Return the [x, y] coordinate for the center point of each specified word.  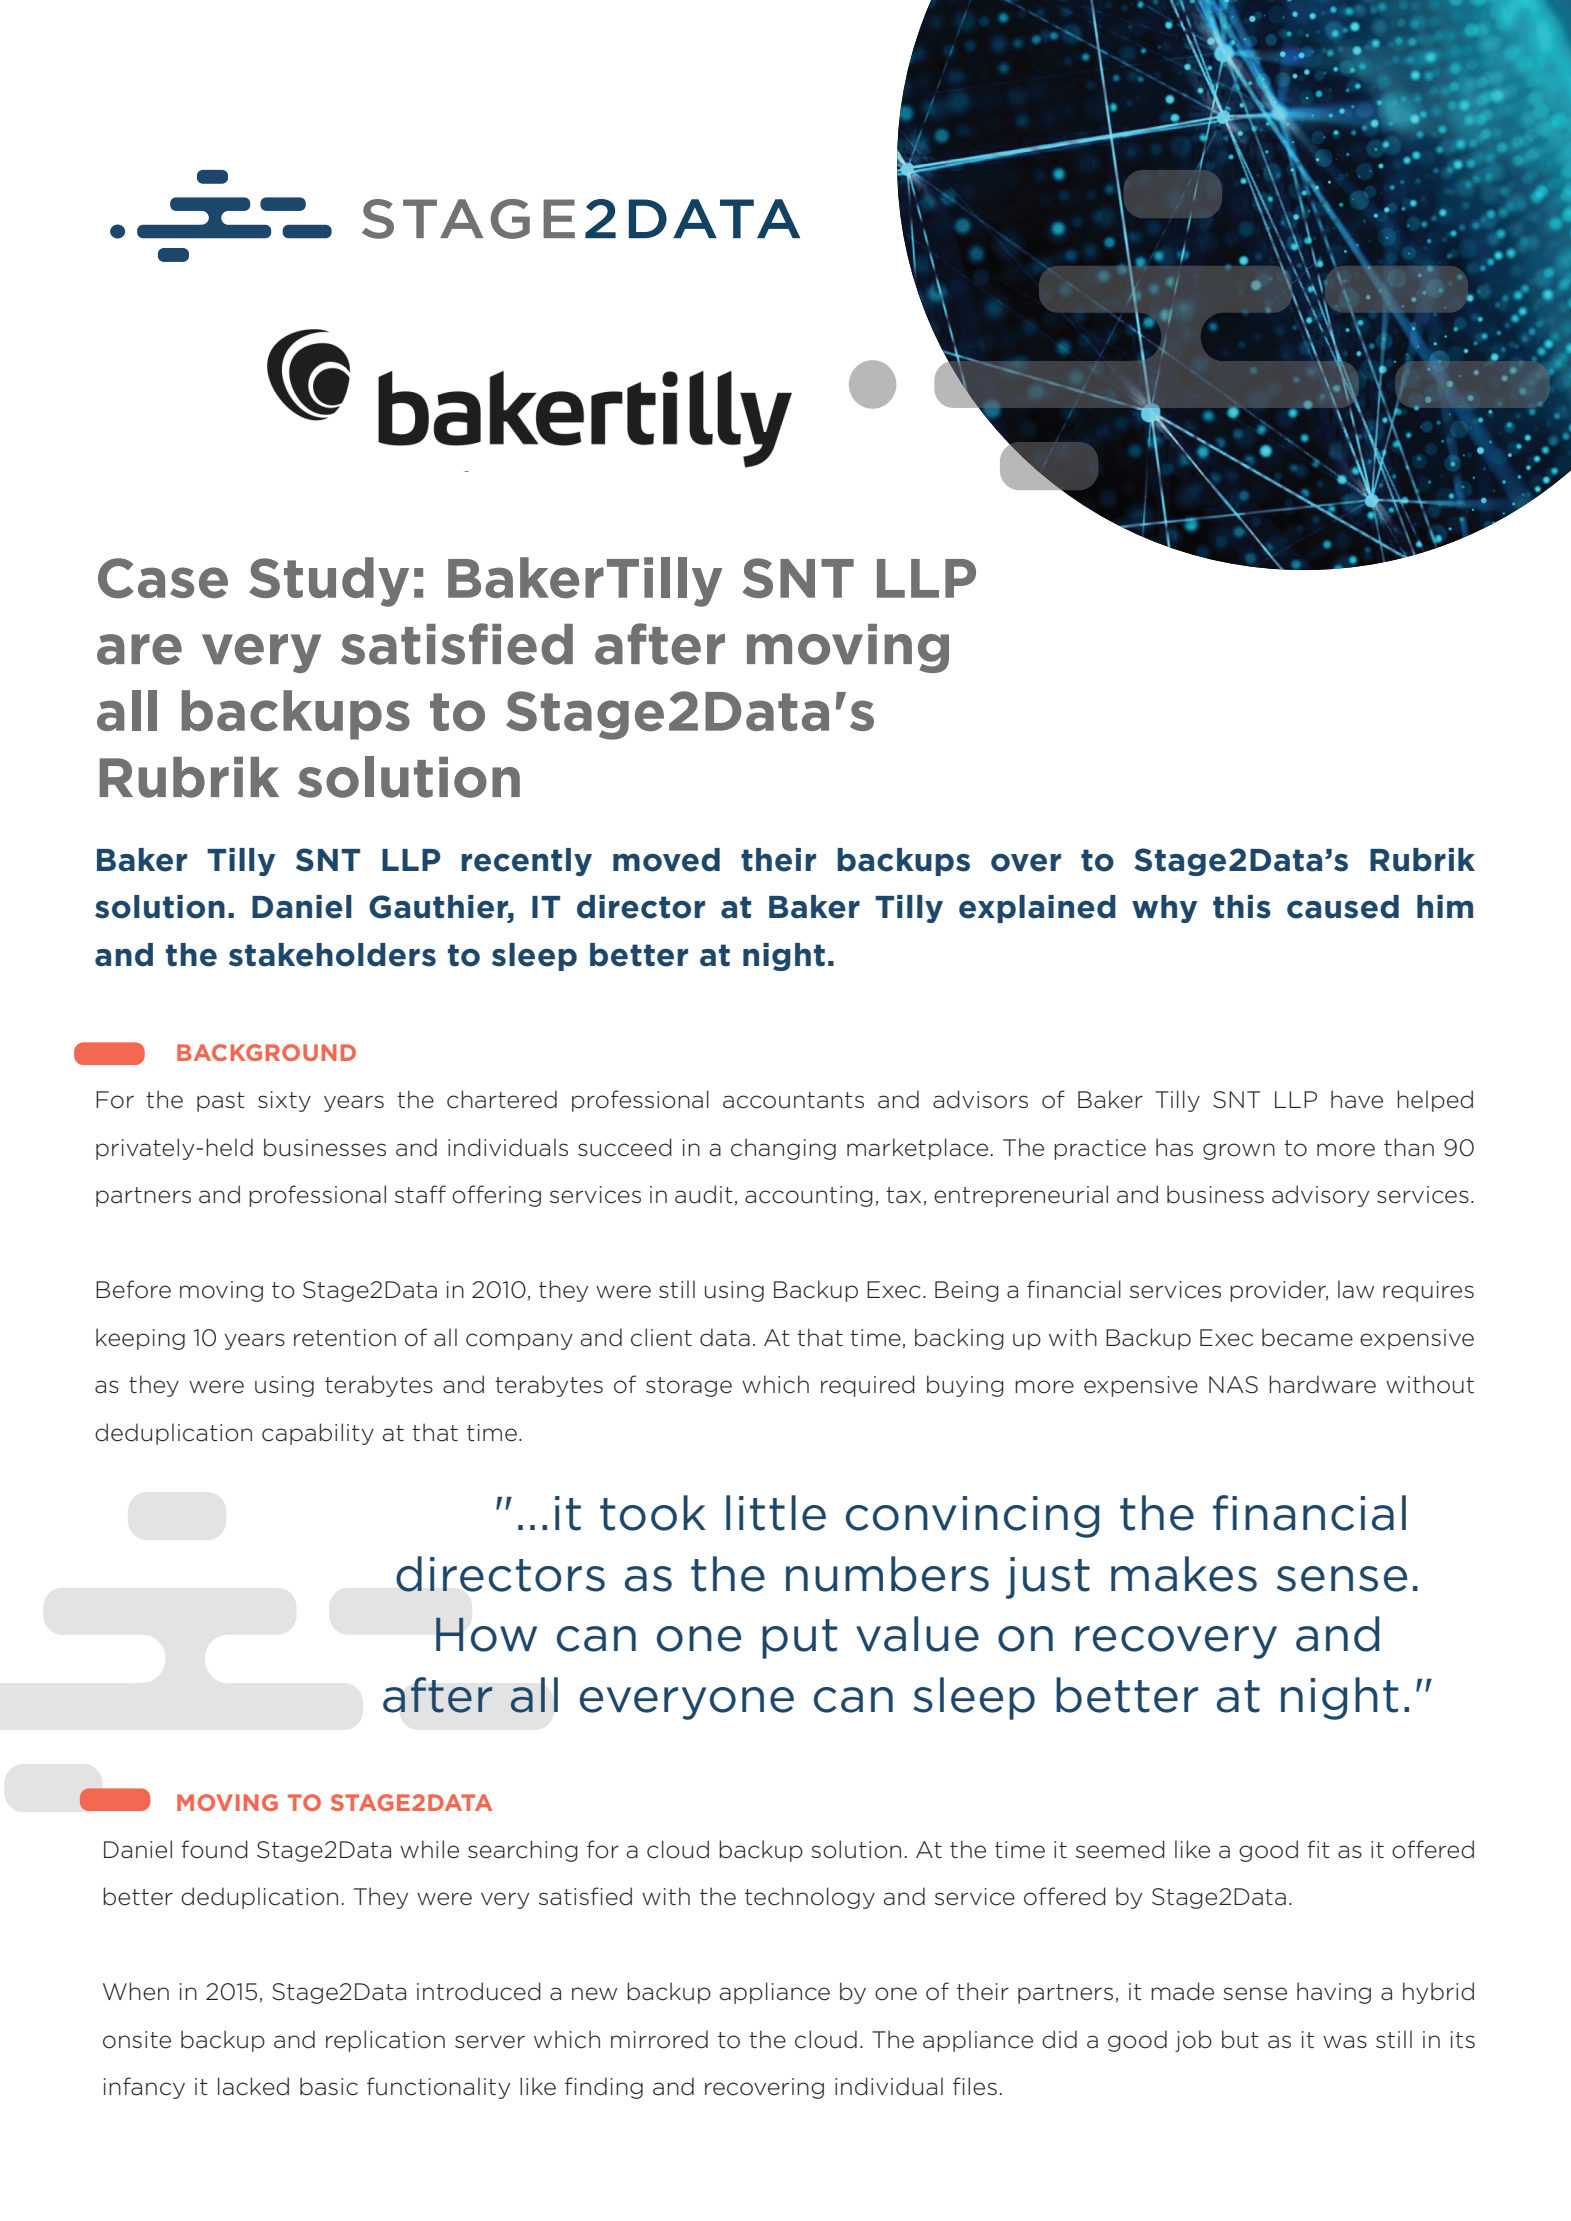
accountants [793, 1100]
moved [666, 860]
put [799, 1639]
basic [329, 2086]
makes [1184, 1574]
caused [1343, 907]
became [1307, 1337]
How [486, 1634]
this [1242, 907]
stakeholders [332, 955]
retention [345, 1338]
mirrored [659, 2039]
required [868, 1386]
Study [329, 582]
